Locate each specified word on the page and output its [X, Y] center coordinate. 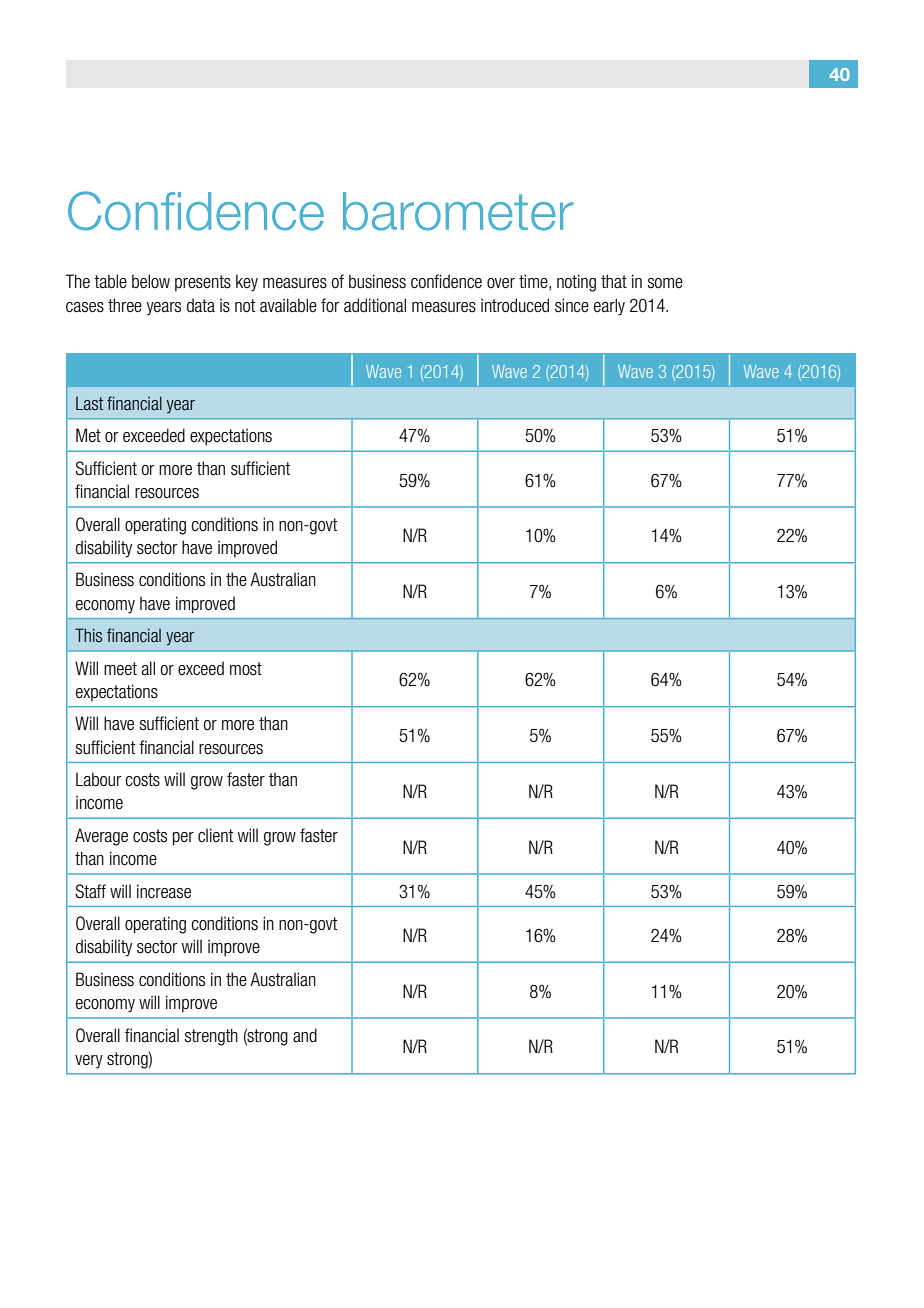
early [609, 307]
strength [211, 1037]
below [151, 281]
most [246, 669]
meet [120, 668]
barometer [458, 211]
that [614, 281]
